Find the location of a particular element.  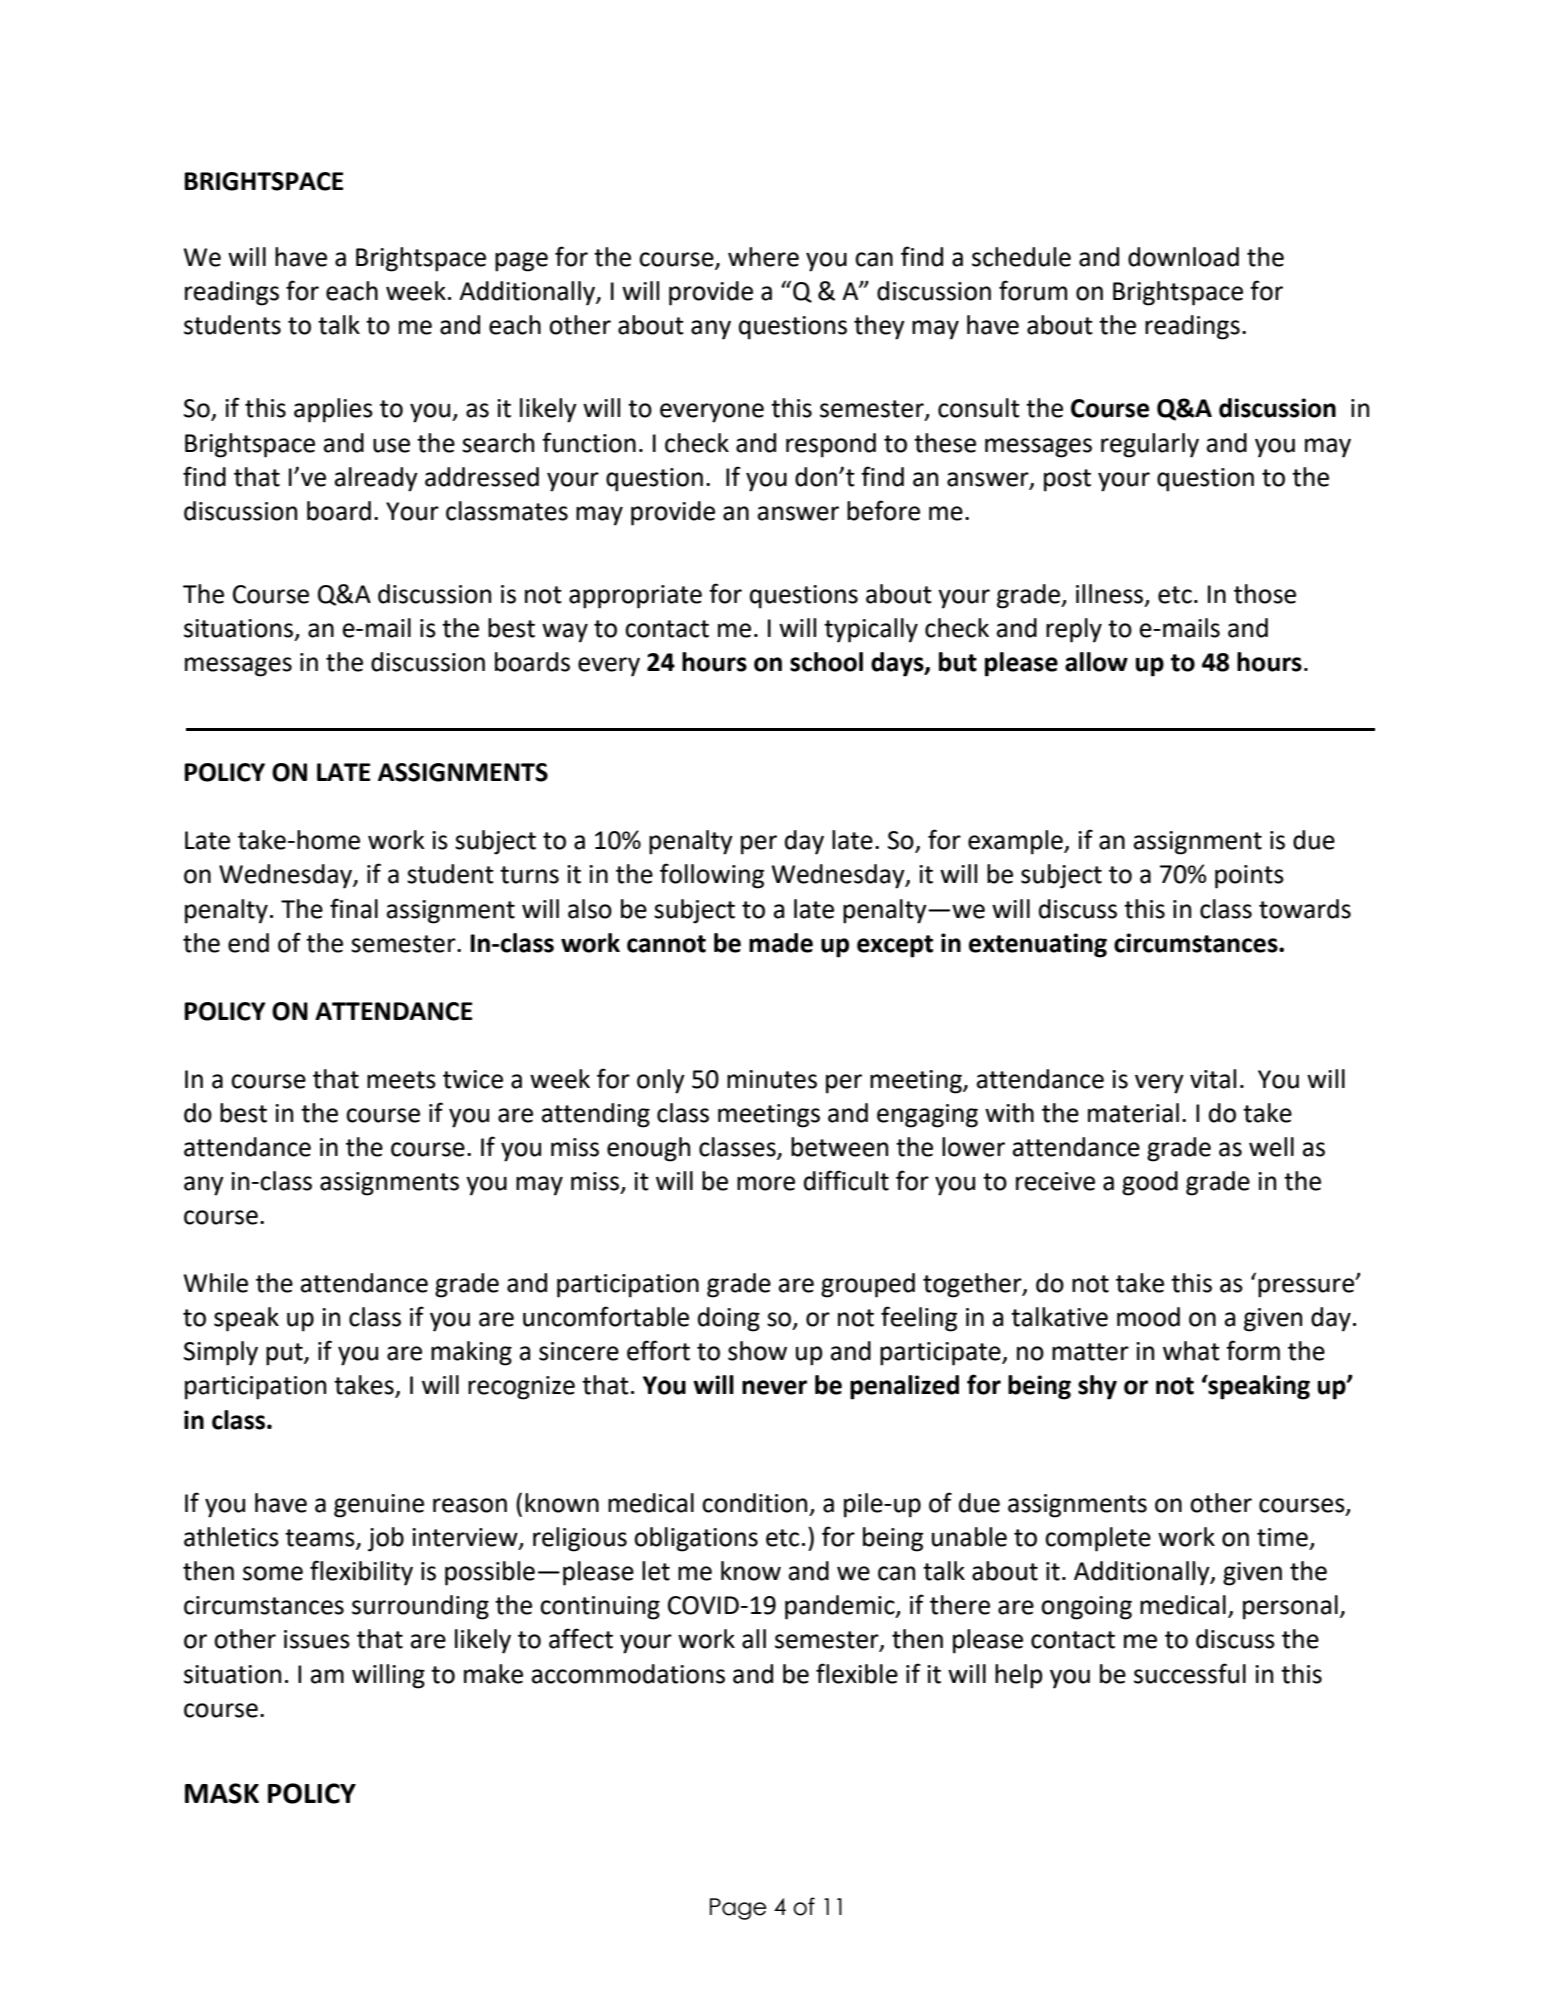

successful is located at coordinates (1190, 1673).
